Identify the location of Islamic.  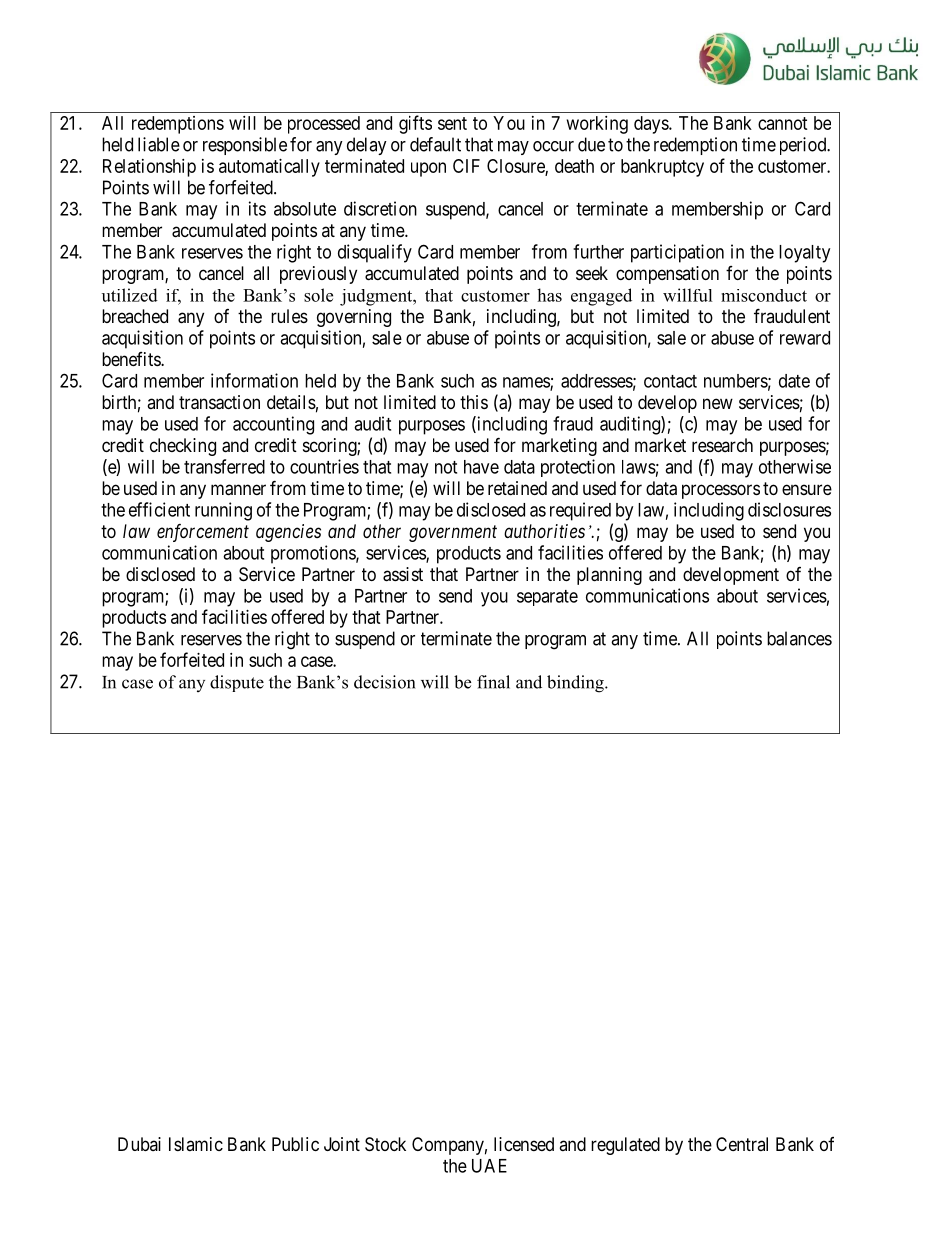
(196, 1144).
